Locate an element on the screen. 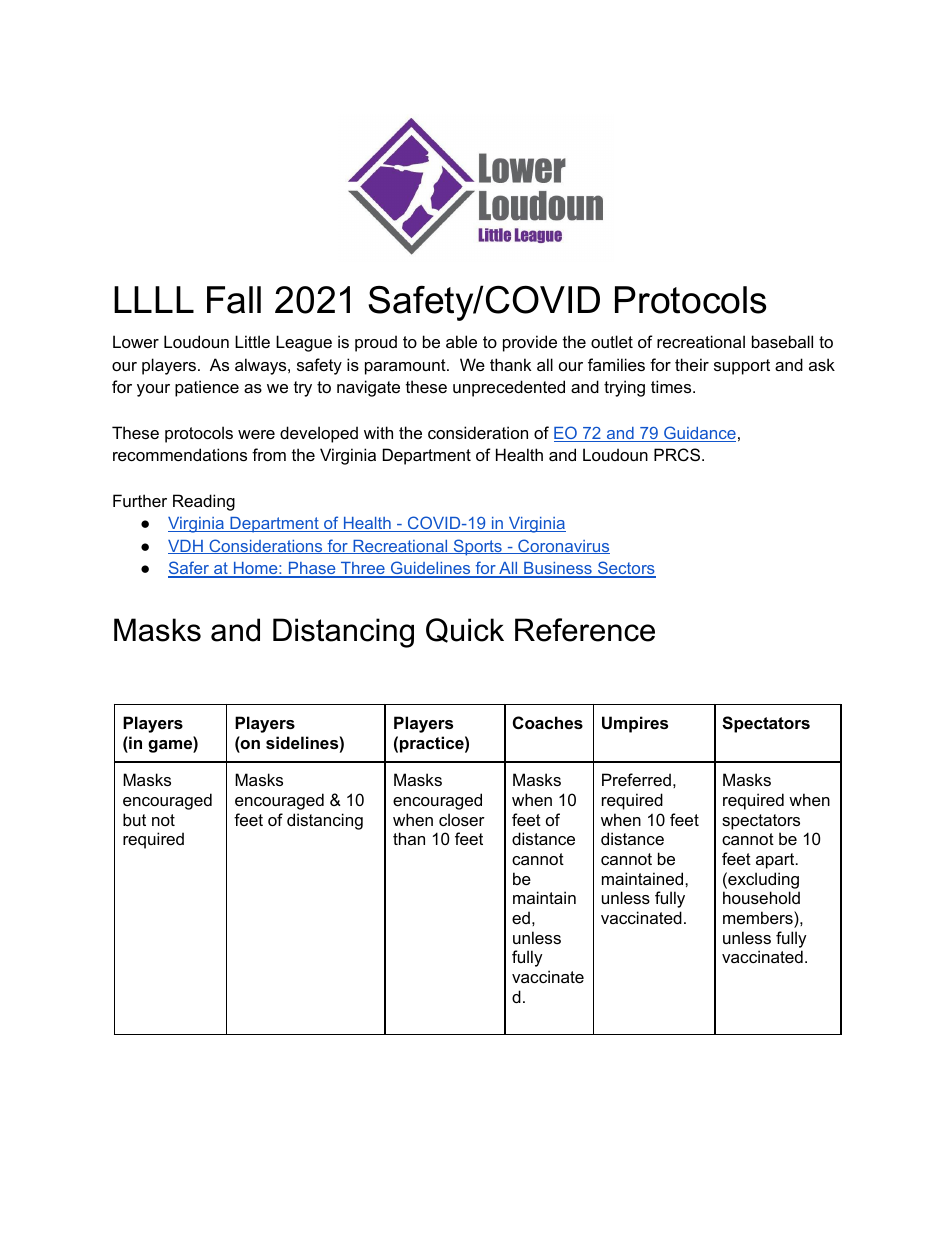 This screenshot has width=952, height=1233. but is located at coordinates (134, 819).
